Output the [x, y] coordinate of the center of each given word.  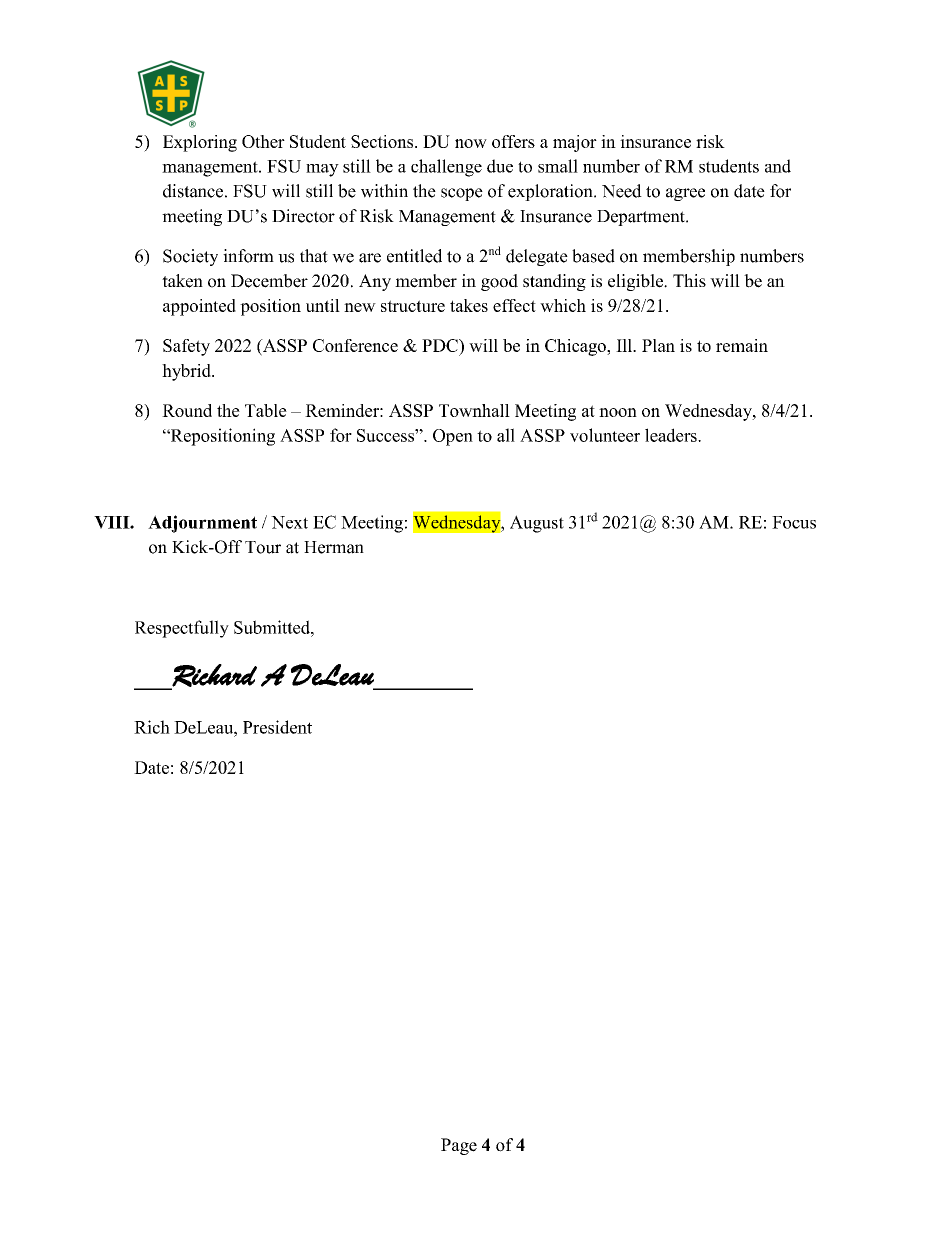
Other [263, 141]
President [277, 727]
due [500, 166]
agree [685, 194]
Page [459, 1146]
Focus [794, 522]
